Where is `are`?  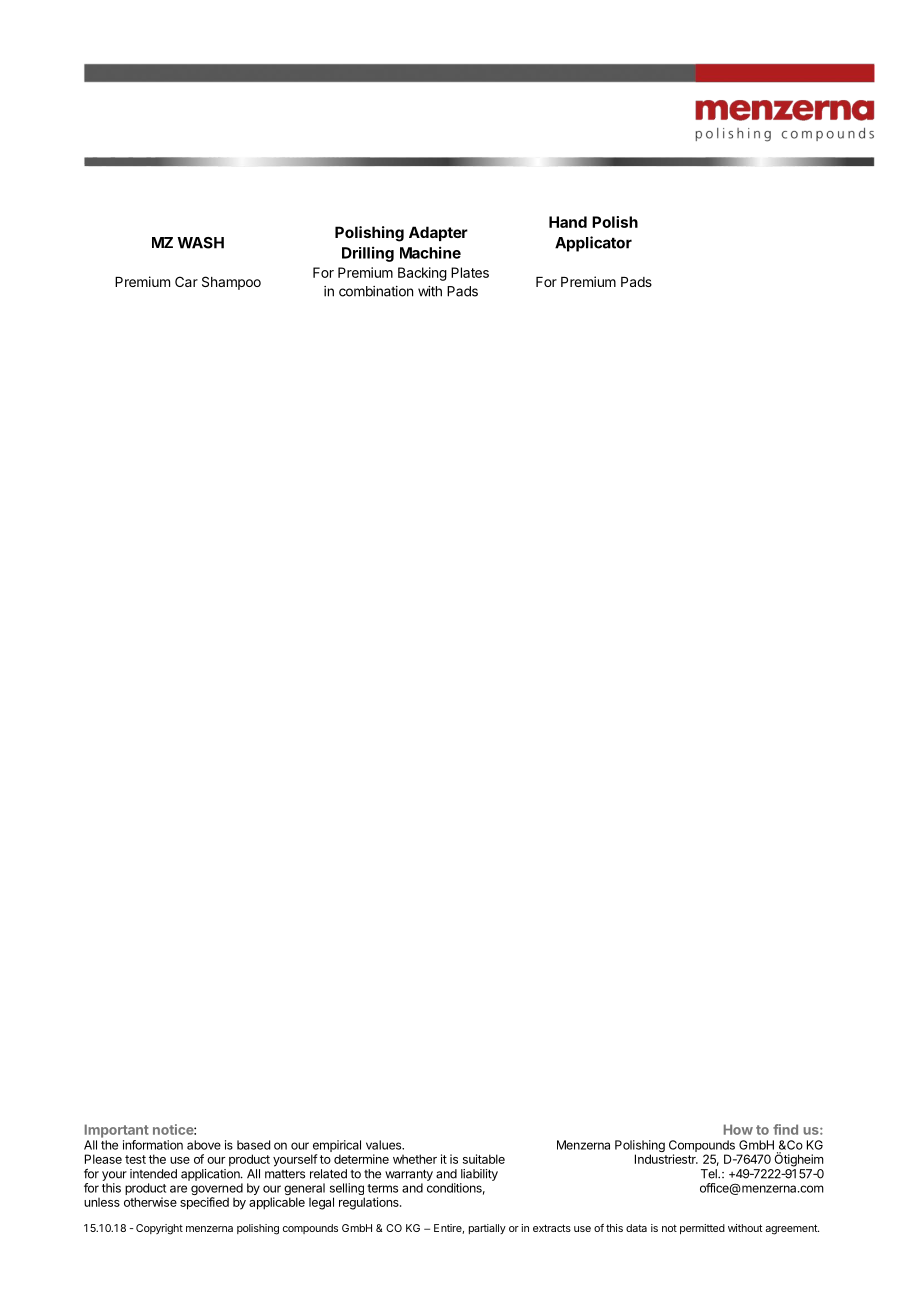 are is located at coordinates (178, 1189).
